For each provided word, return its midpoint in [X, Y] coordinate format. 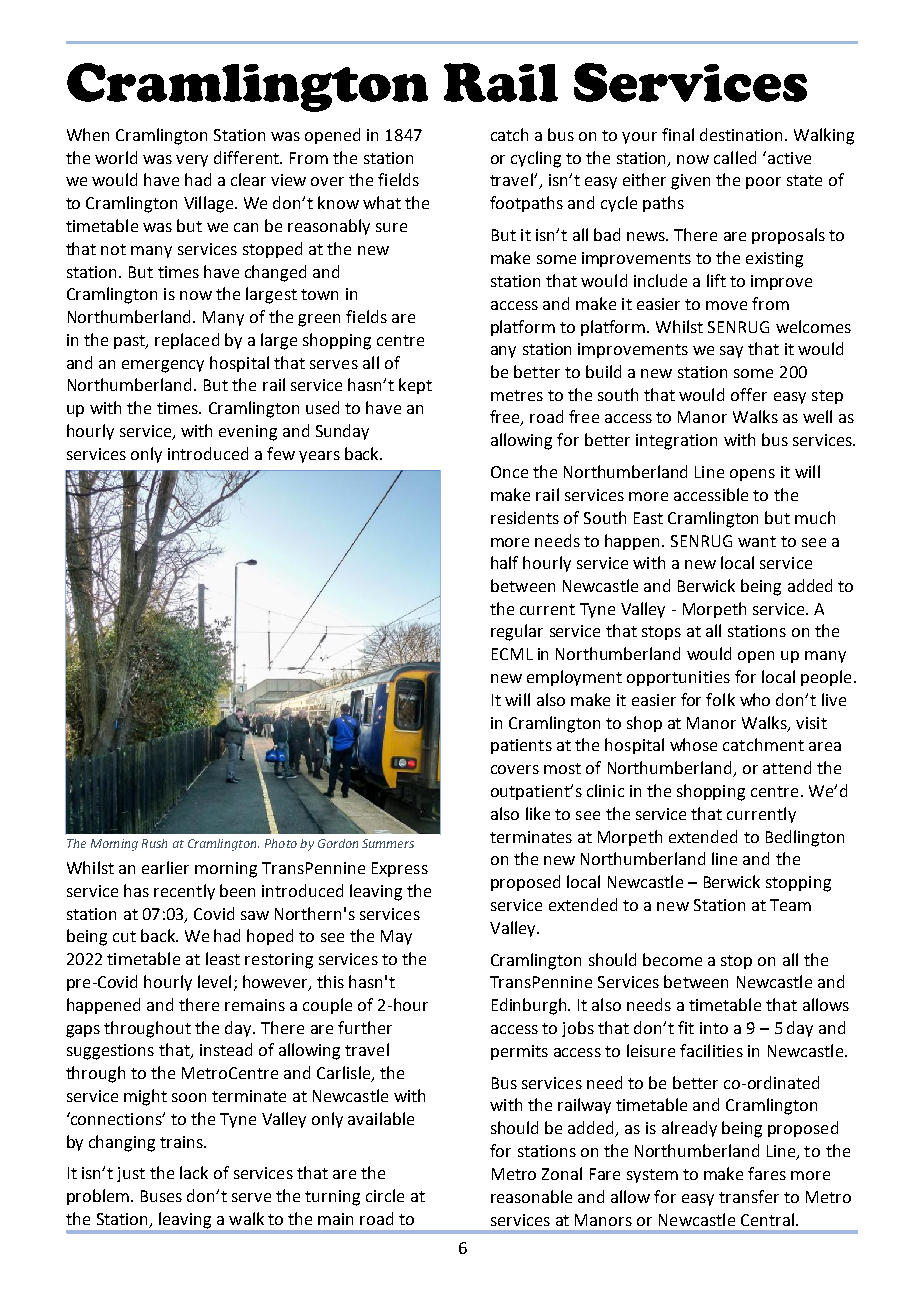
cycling [536, 159]
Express [400, 869]
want [757, 541]
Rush [154, 843]
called [735, 157]
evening [248, 433]
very [192, 161]
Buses [161, 1196]
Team [790, 905]
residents [525, 517]
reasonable [531, 1196]
